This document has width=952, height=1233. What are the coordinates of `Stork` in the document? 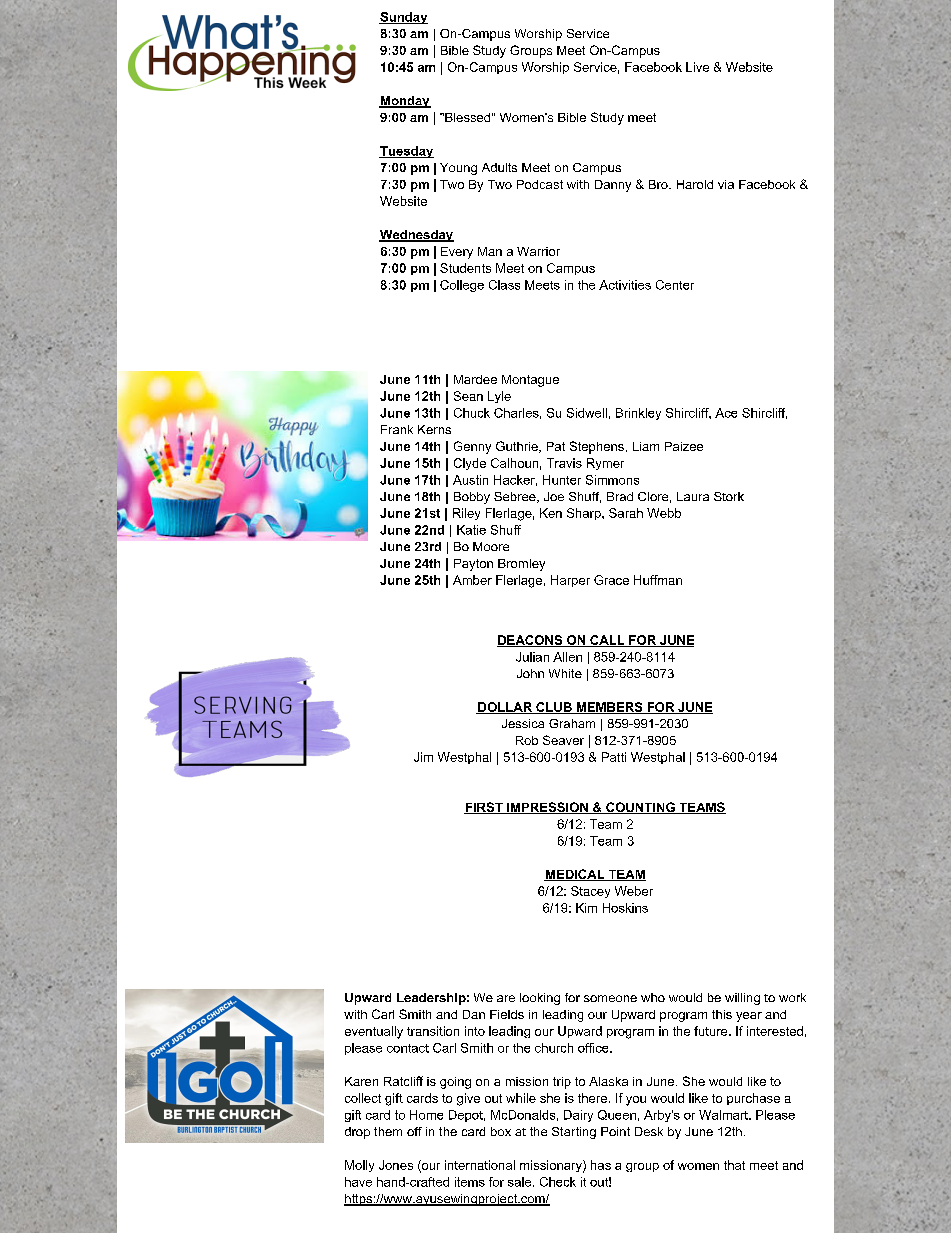 It's located at (729, 496).
